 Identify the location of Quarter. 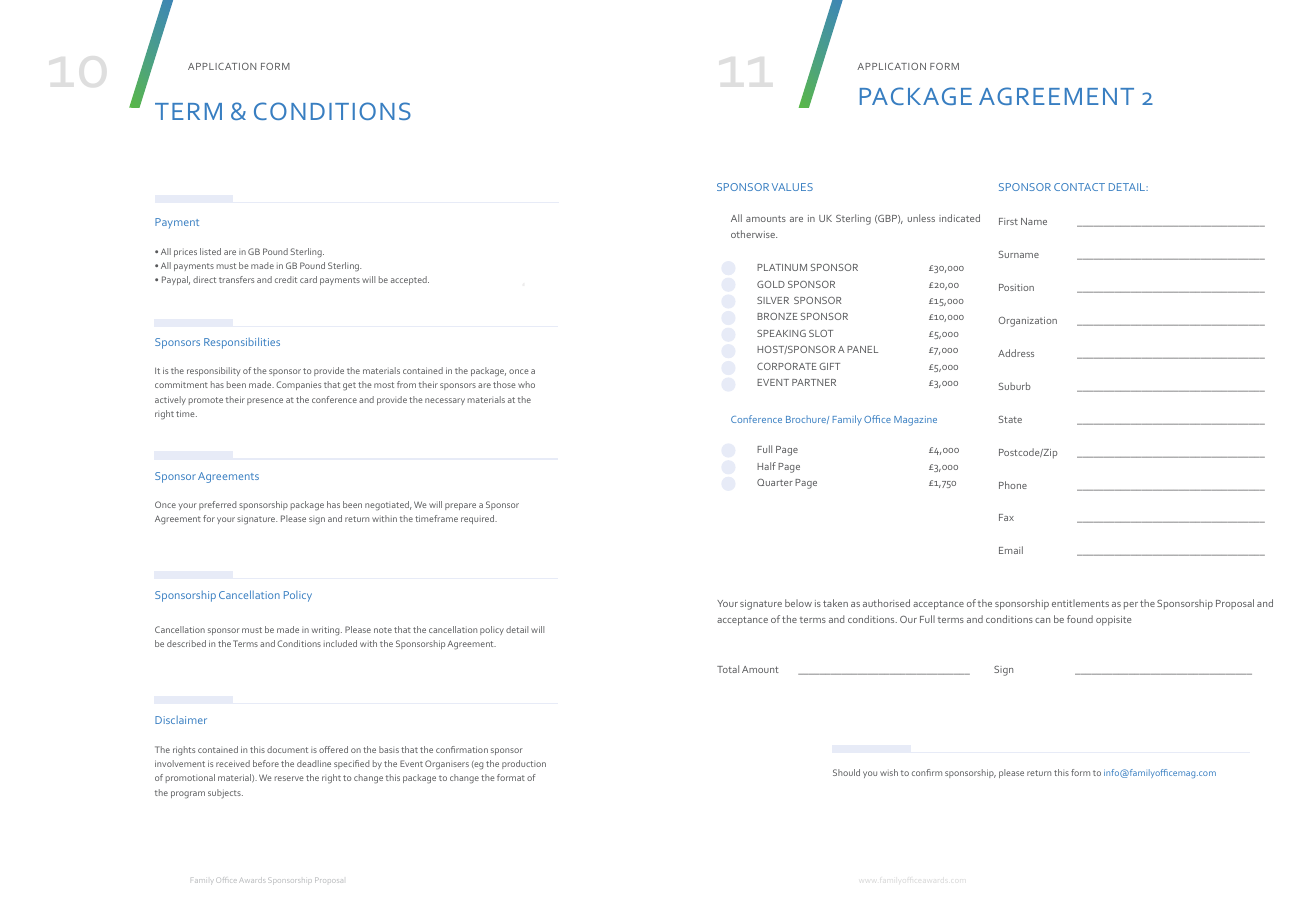
(775, 482).
